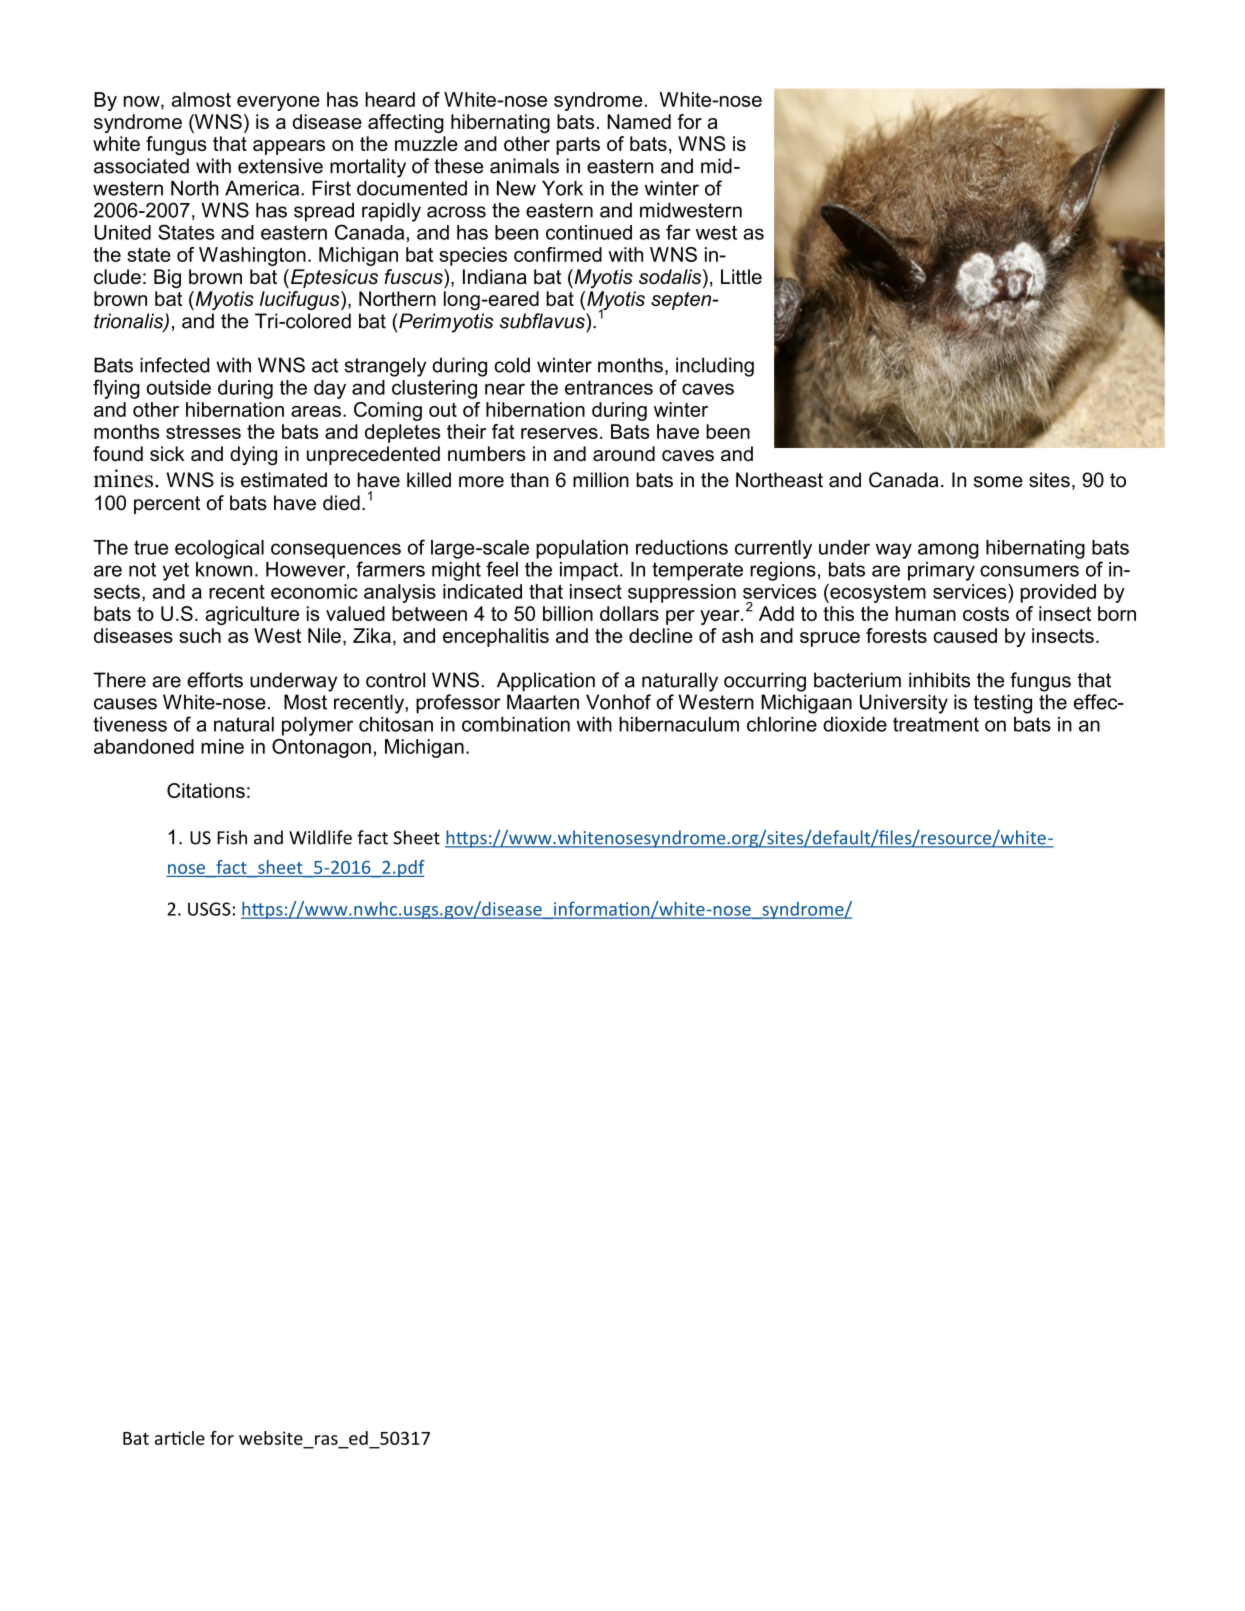  Describe the element at coordinates (936, 724) in the document. I see `treatment` at that location.
